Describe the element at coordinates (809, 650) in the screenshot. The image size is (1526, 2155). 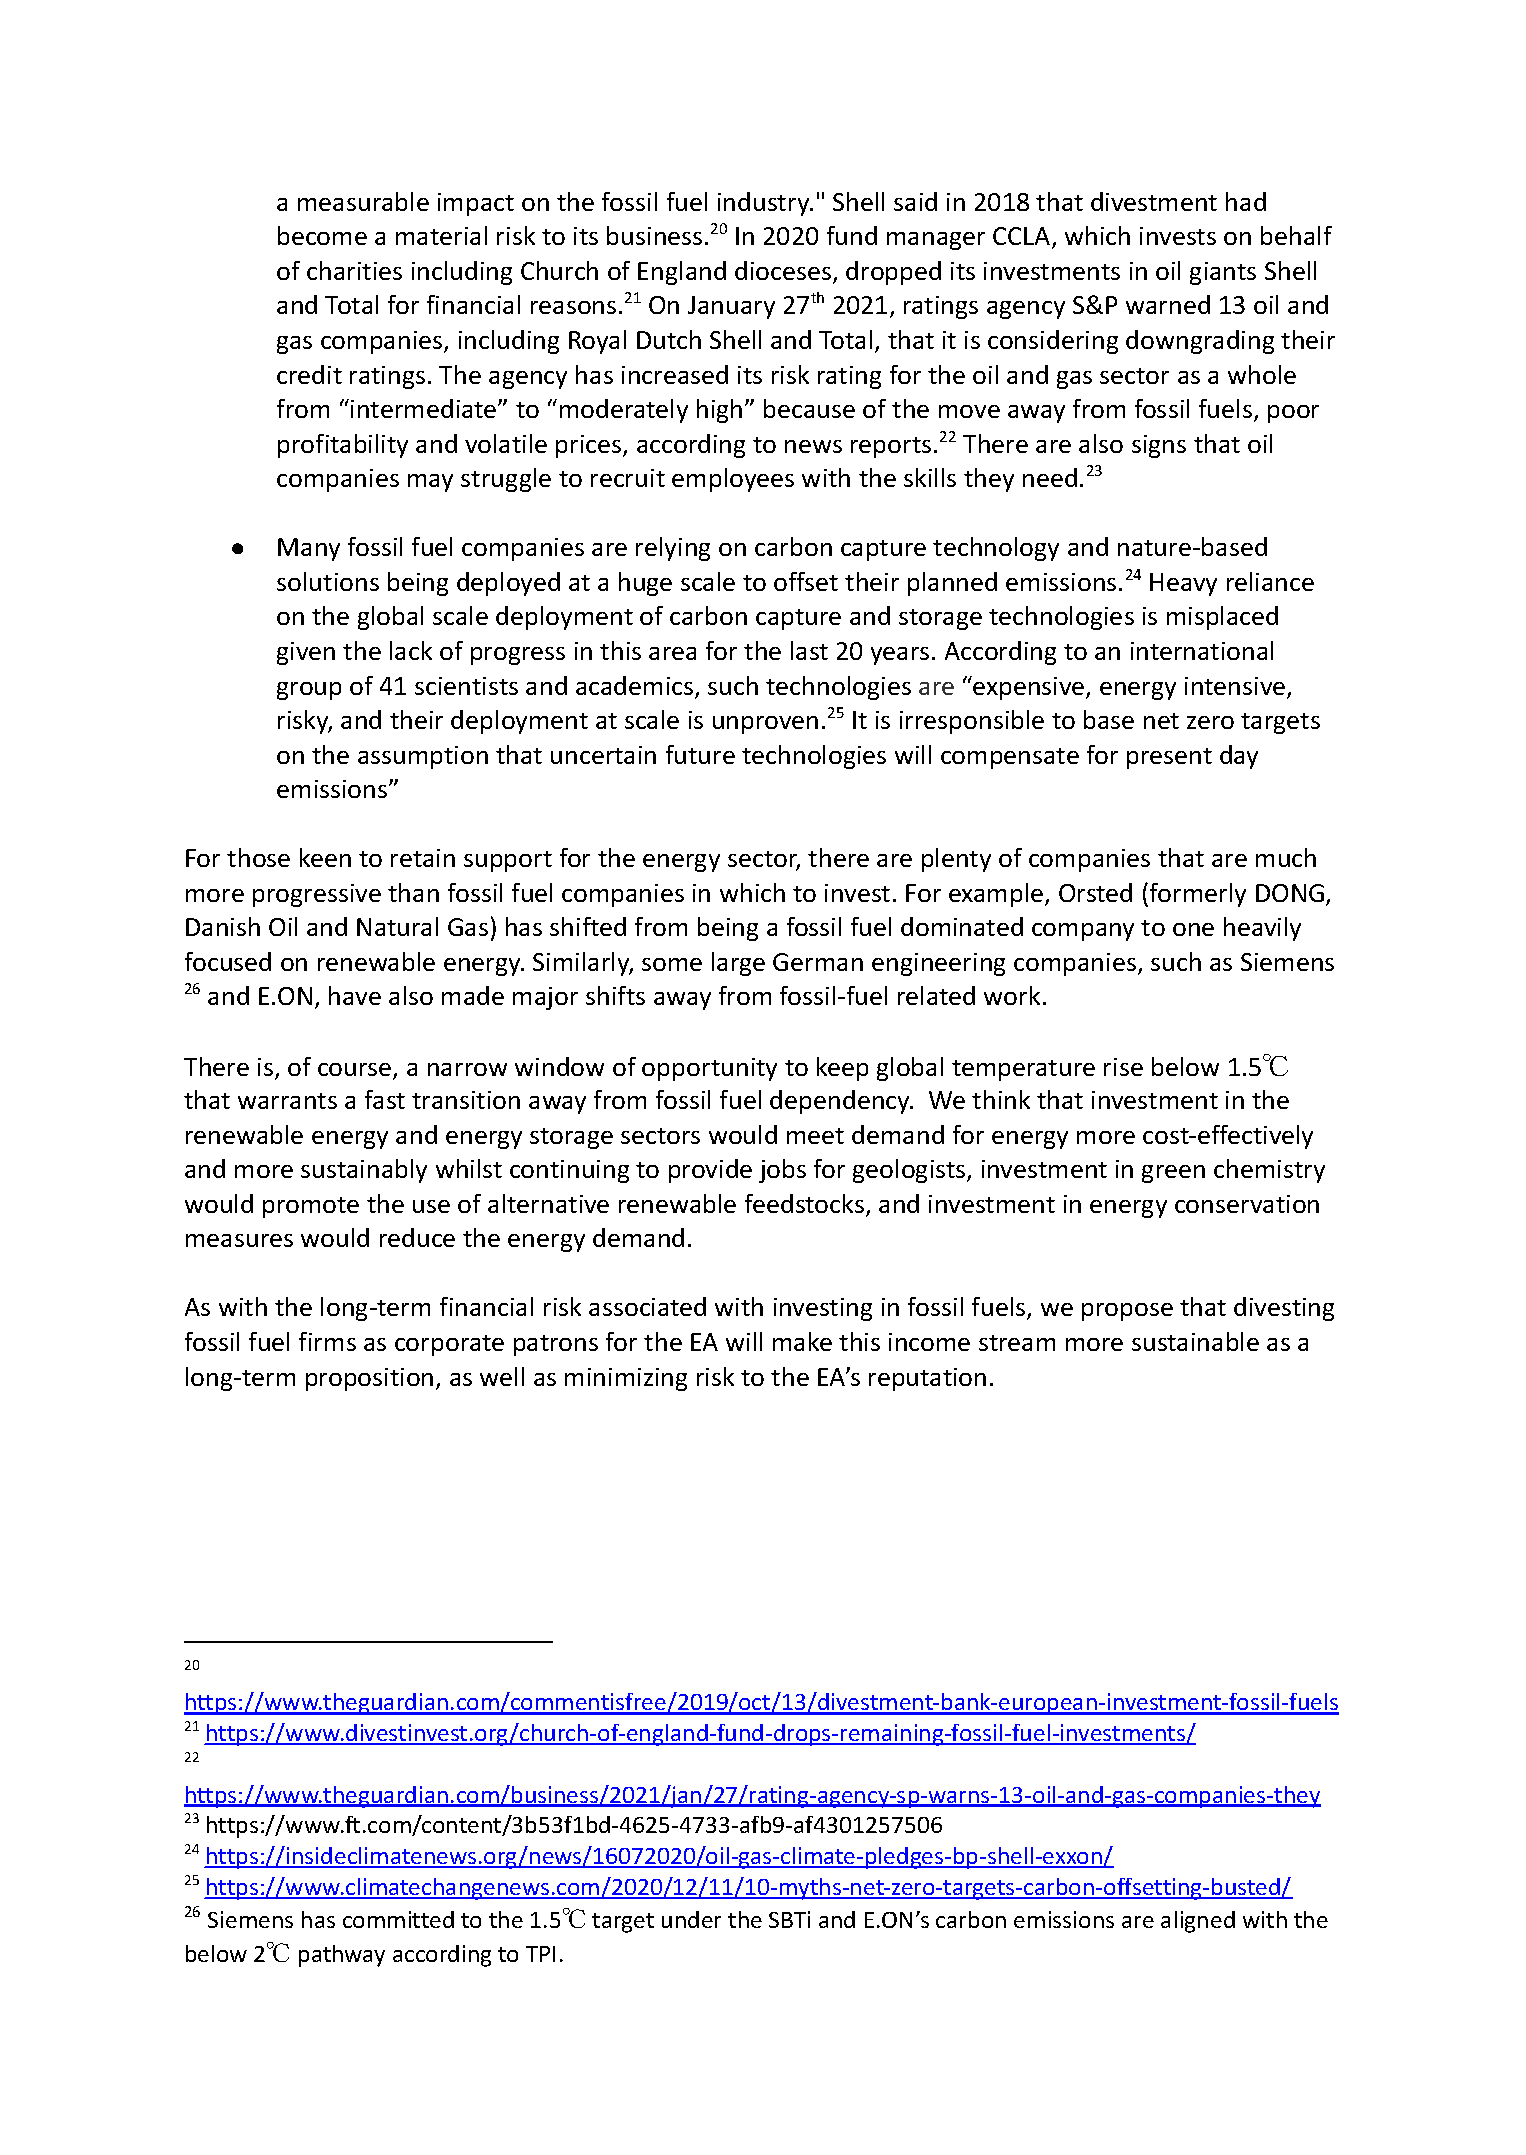
I see `last` at that location.
